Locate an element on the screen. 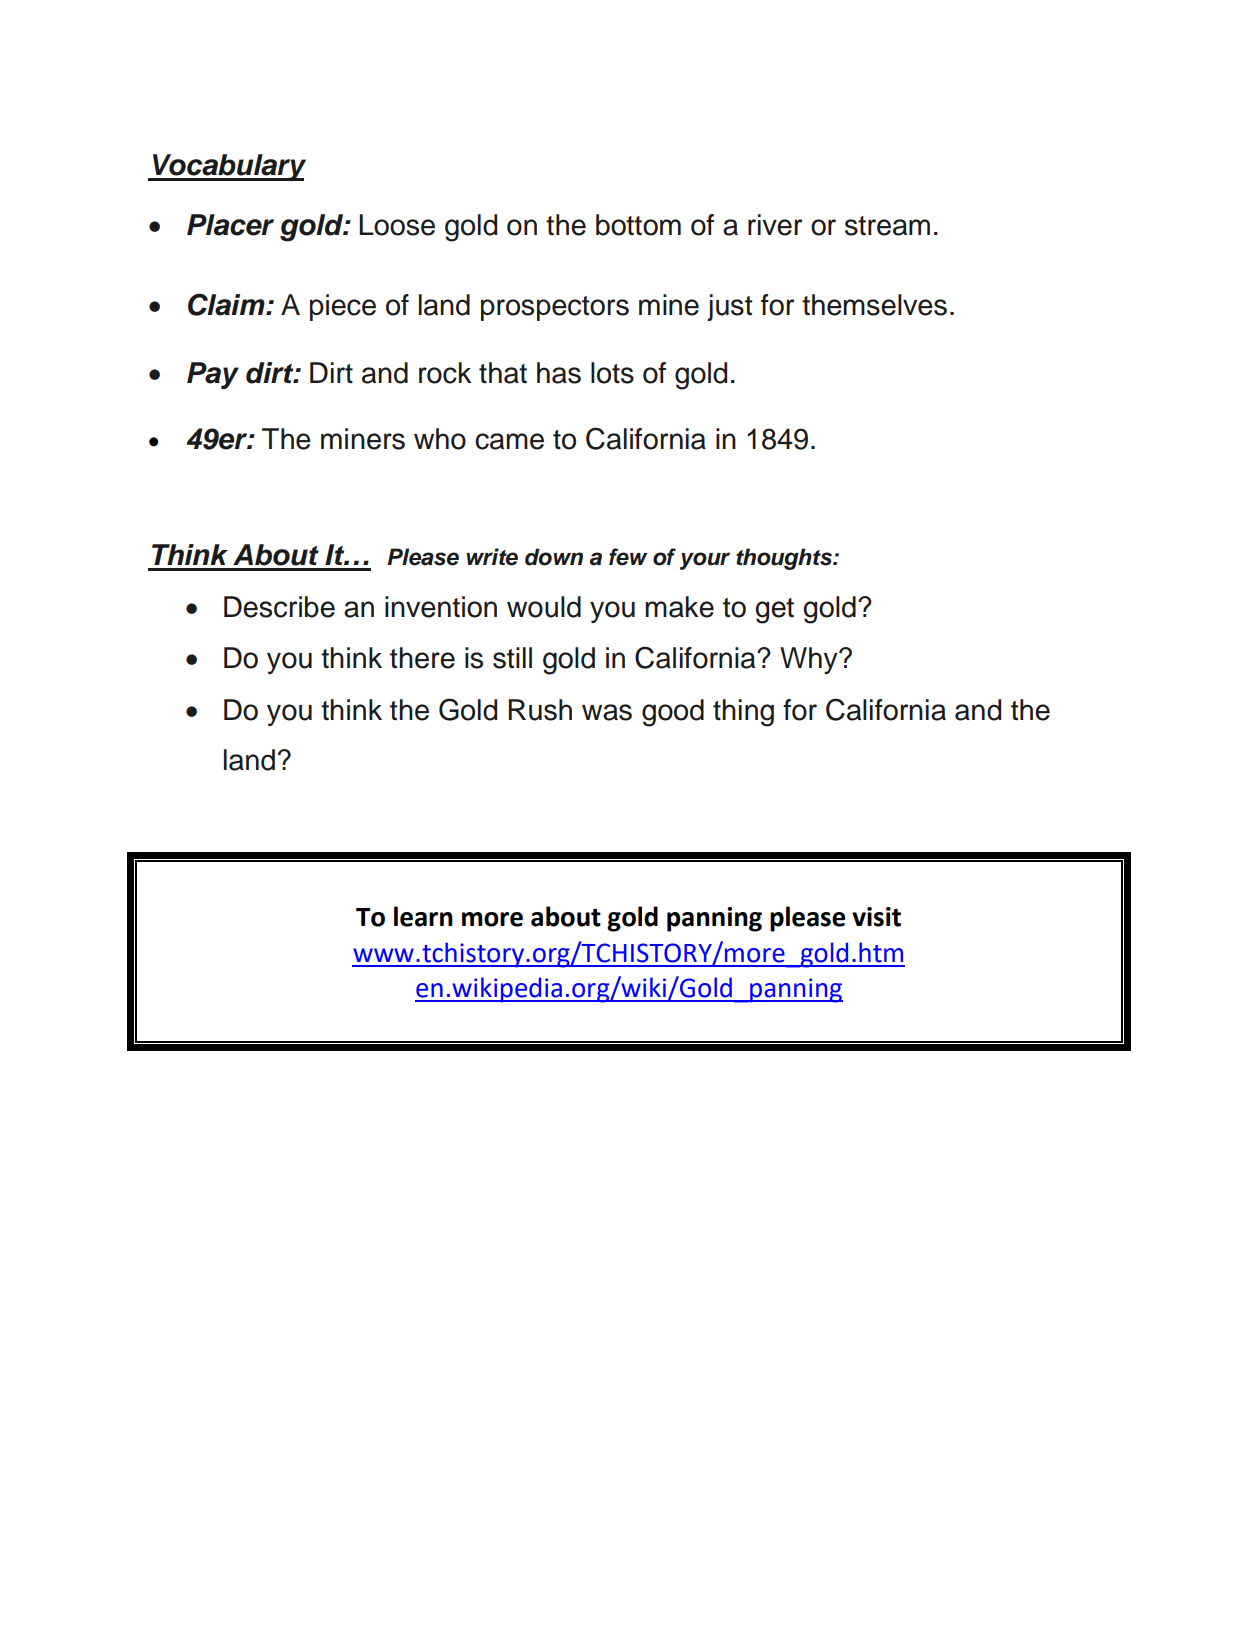 Image resolution: width=1258 pixels, height=1628 pixels. bottom is located at coordinates (638, 225).
